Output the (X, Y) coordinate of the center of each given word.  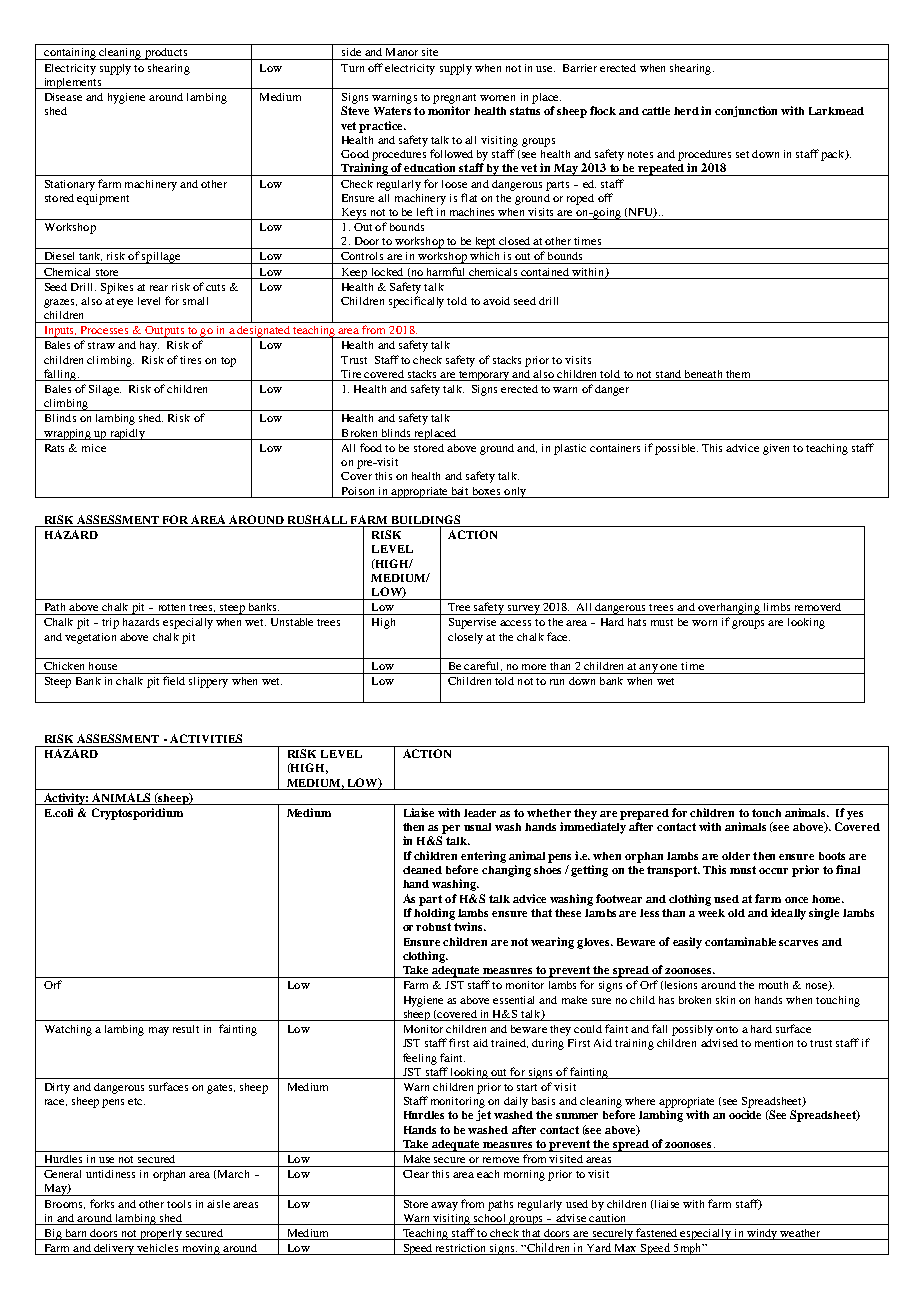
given (776, 449)
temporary (484, 376)
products (166, 54)
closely (465, 638)
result (186, 1029)
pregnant (454, 99)
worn (704, 623)
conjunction (746, 111)
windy (762, 1234)
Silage (105, 390)
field (174, 680)
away (444, 1206)
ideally (788, 914)
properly (161, 1234)
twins (469, 926)
